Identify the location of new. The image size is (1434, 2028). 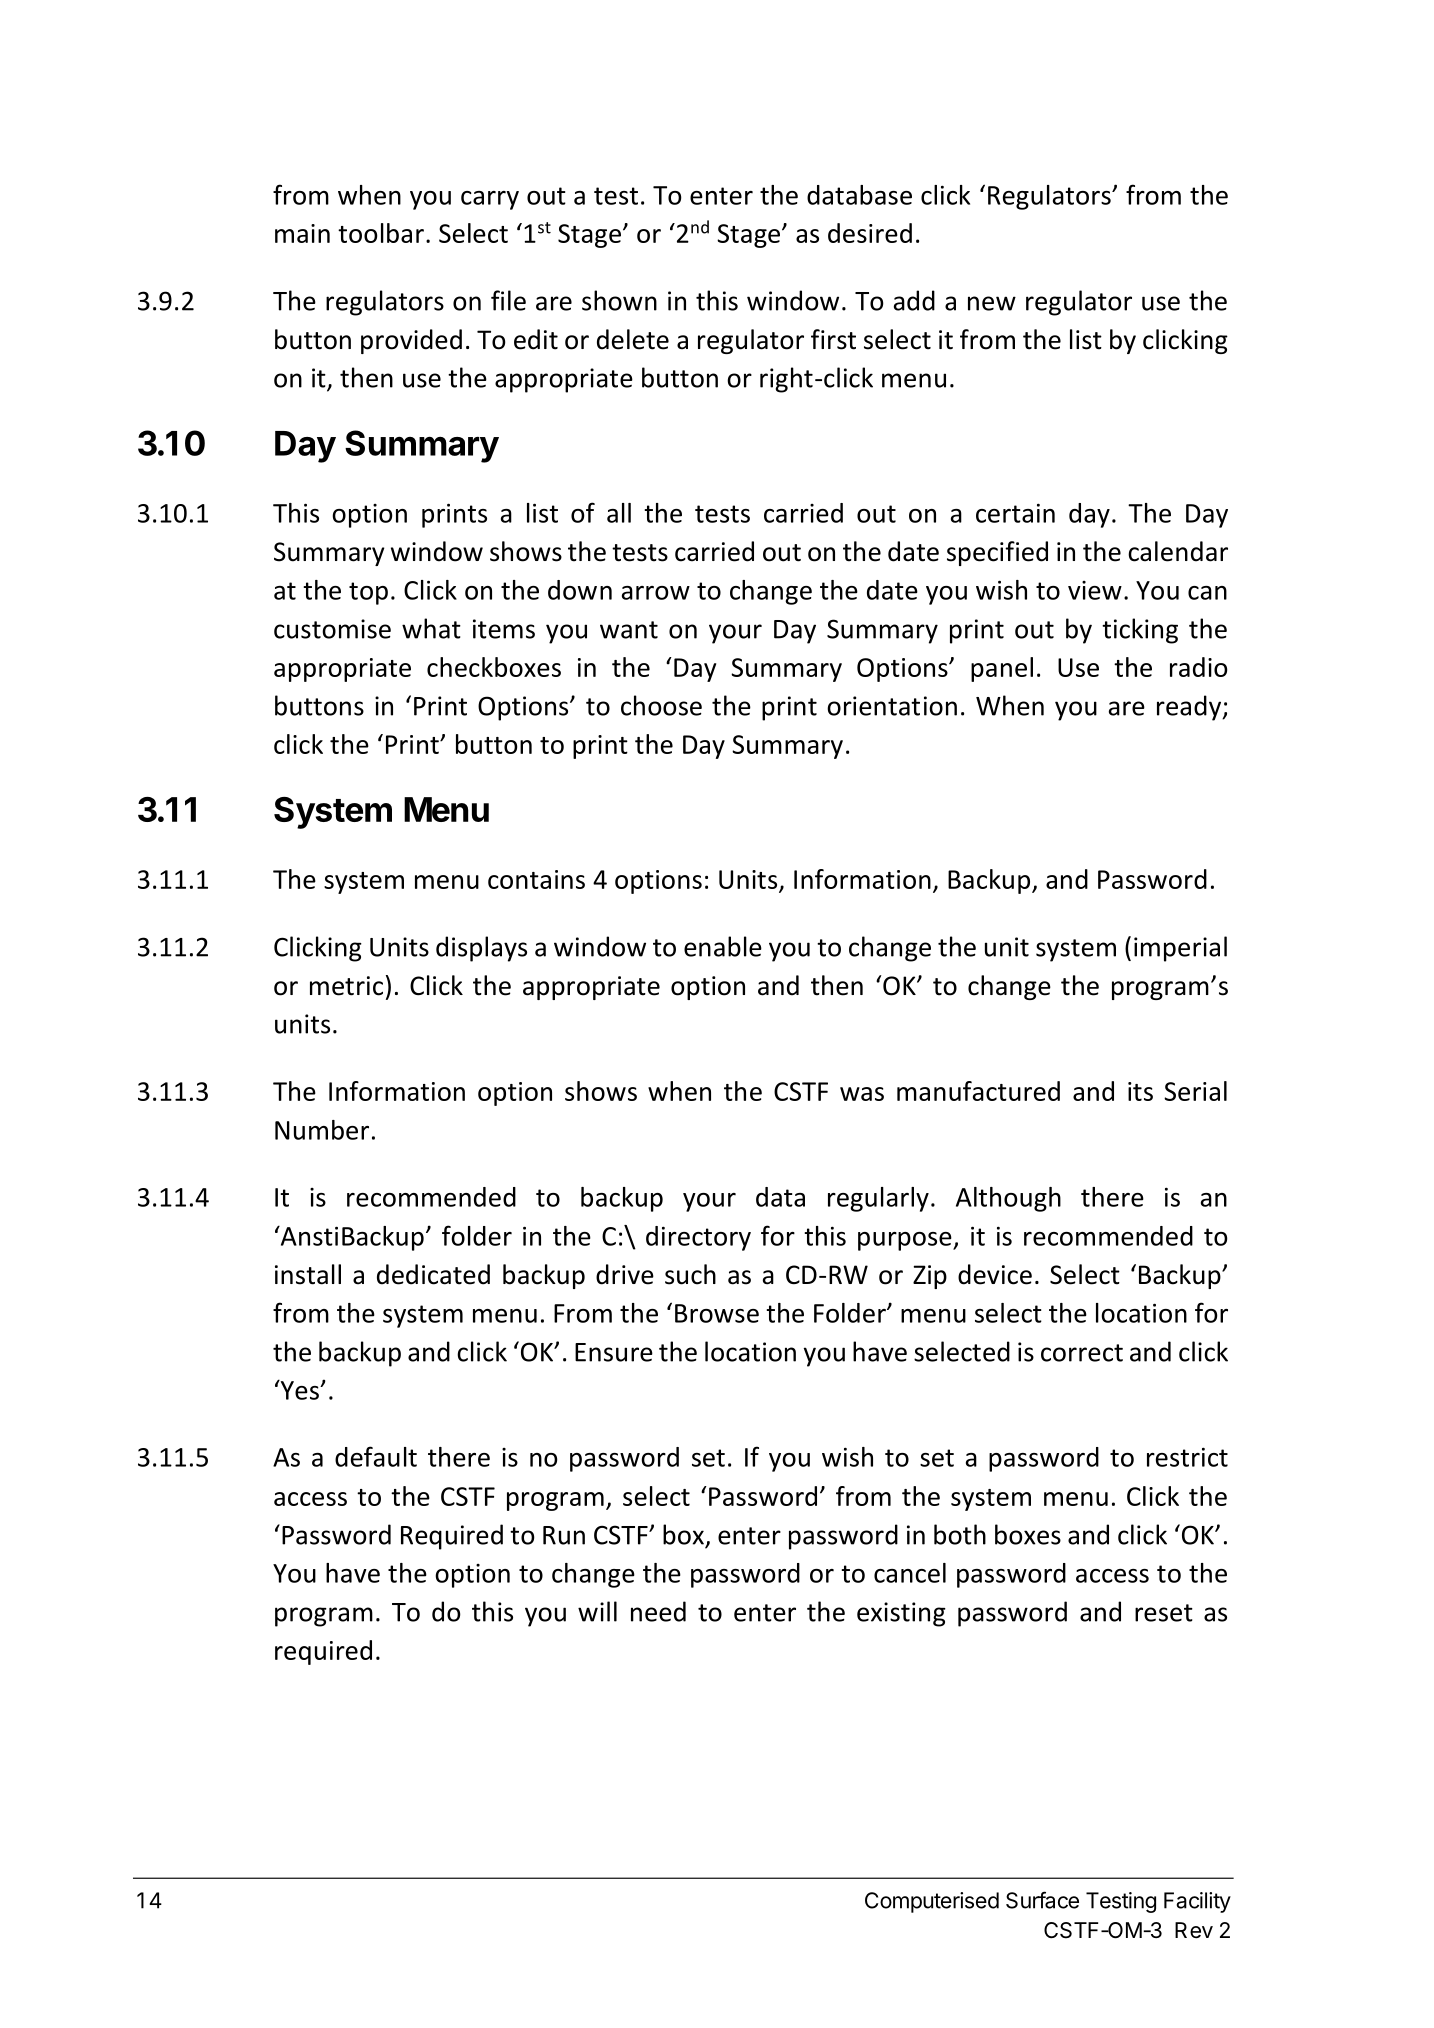
(992, 303).
